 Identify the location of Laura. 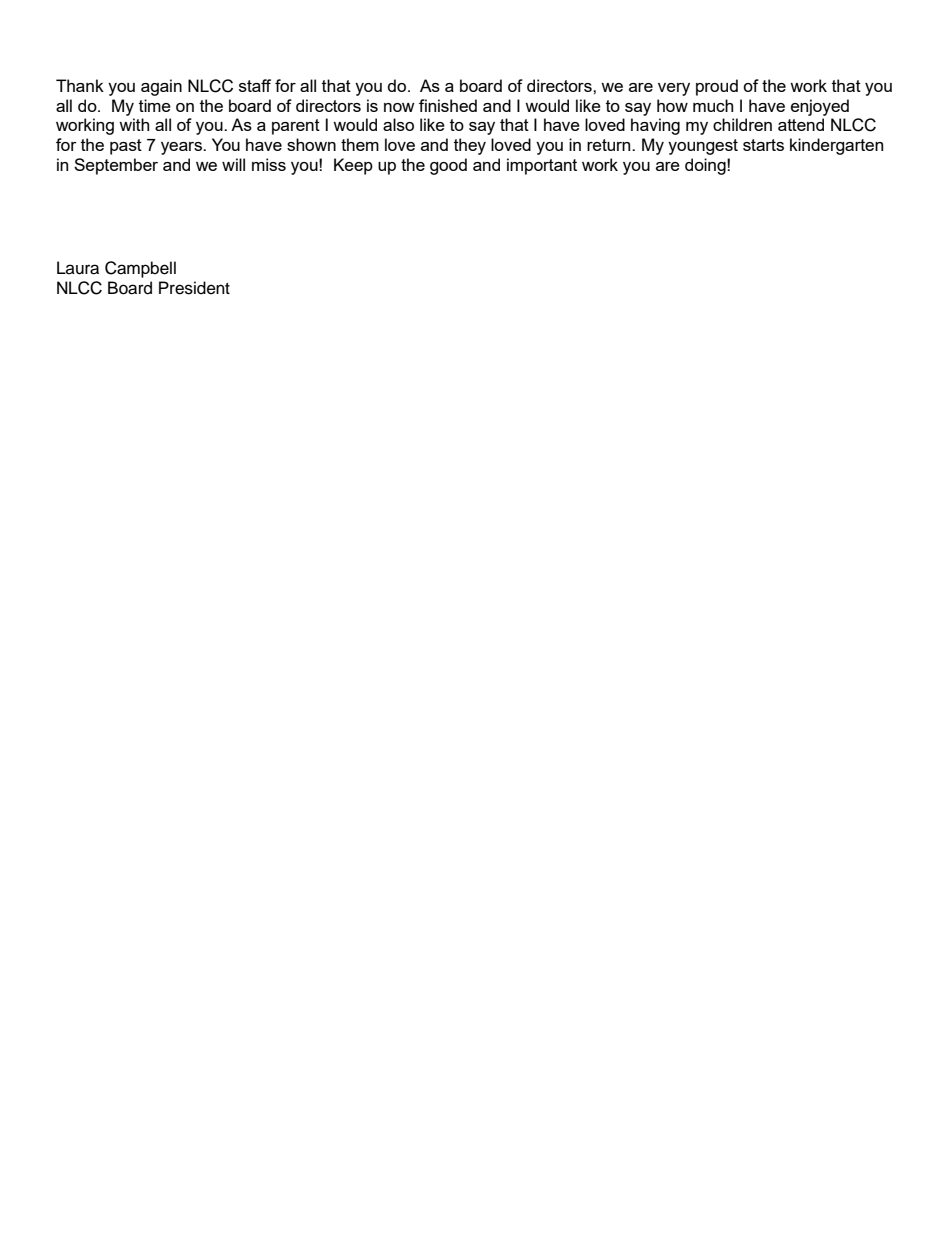
(78, 268).
